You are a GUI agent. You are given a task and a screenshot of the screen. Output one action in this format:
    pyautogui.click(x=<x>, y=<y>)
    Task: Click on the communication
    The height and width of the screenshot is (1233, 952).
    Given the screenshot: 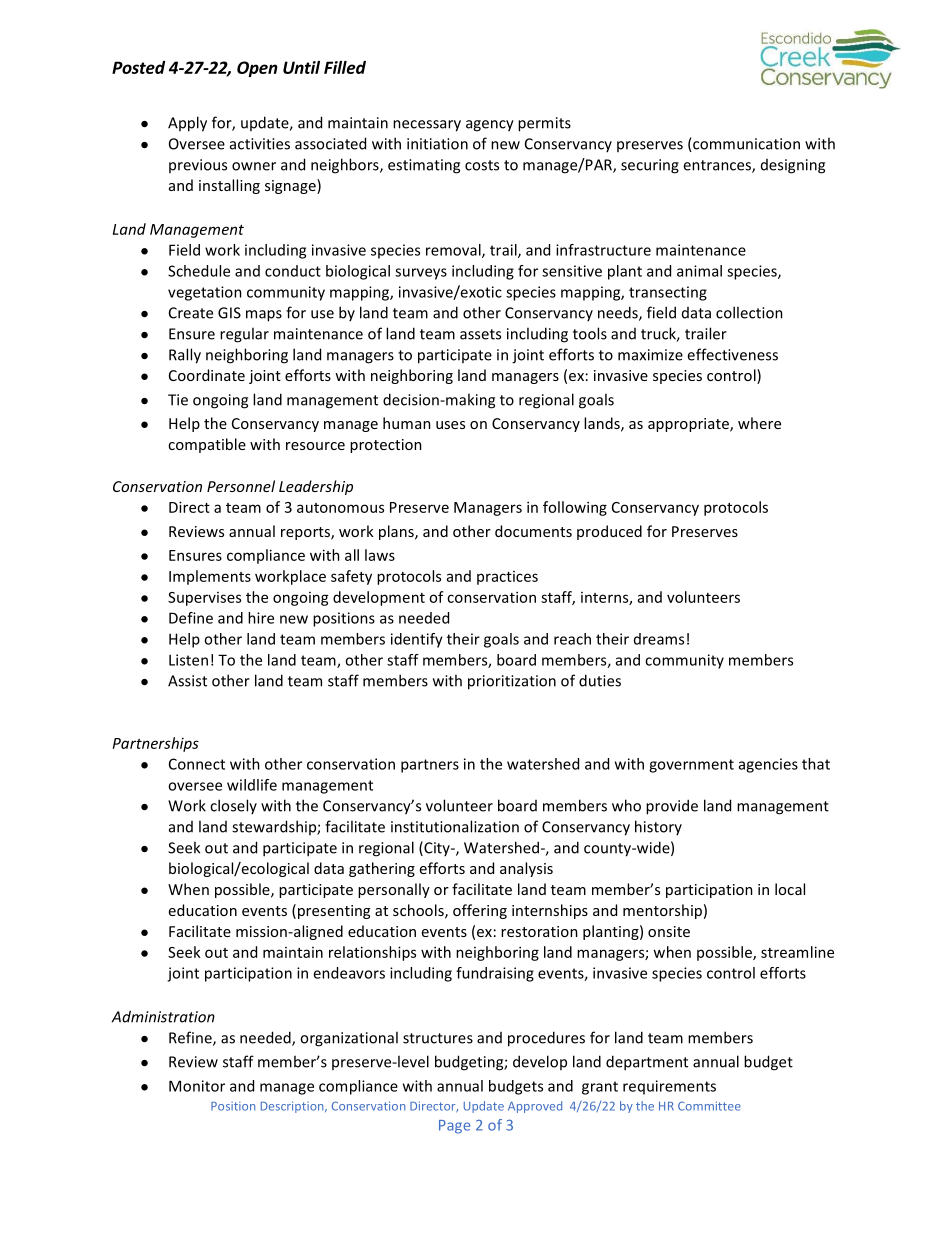 What is the action you would take?
    pyautogui.click(x=745, y=145)
